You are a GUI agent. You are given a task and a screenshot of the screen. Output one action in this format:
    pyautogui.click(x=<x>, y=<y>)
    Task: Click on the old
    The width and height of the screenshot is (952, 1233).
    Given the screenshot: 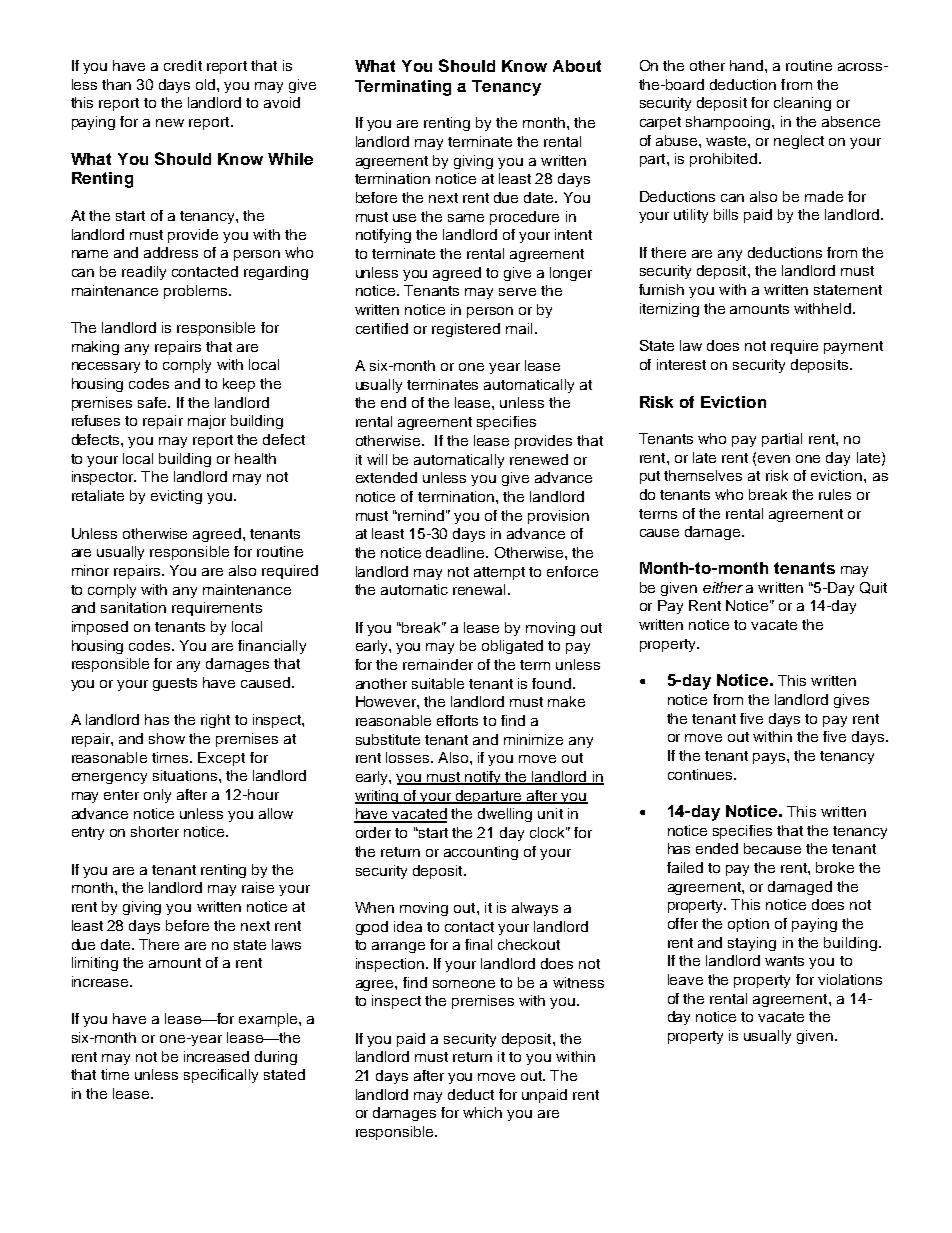 What is the action you would take?
    pyautogui.click(x=207, y=84)
